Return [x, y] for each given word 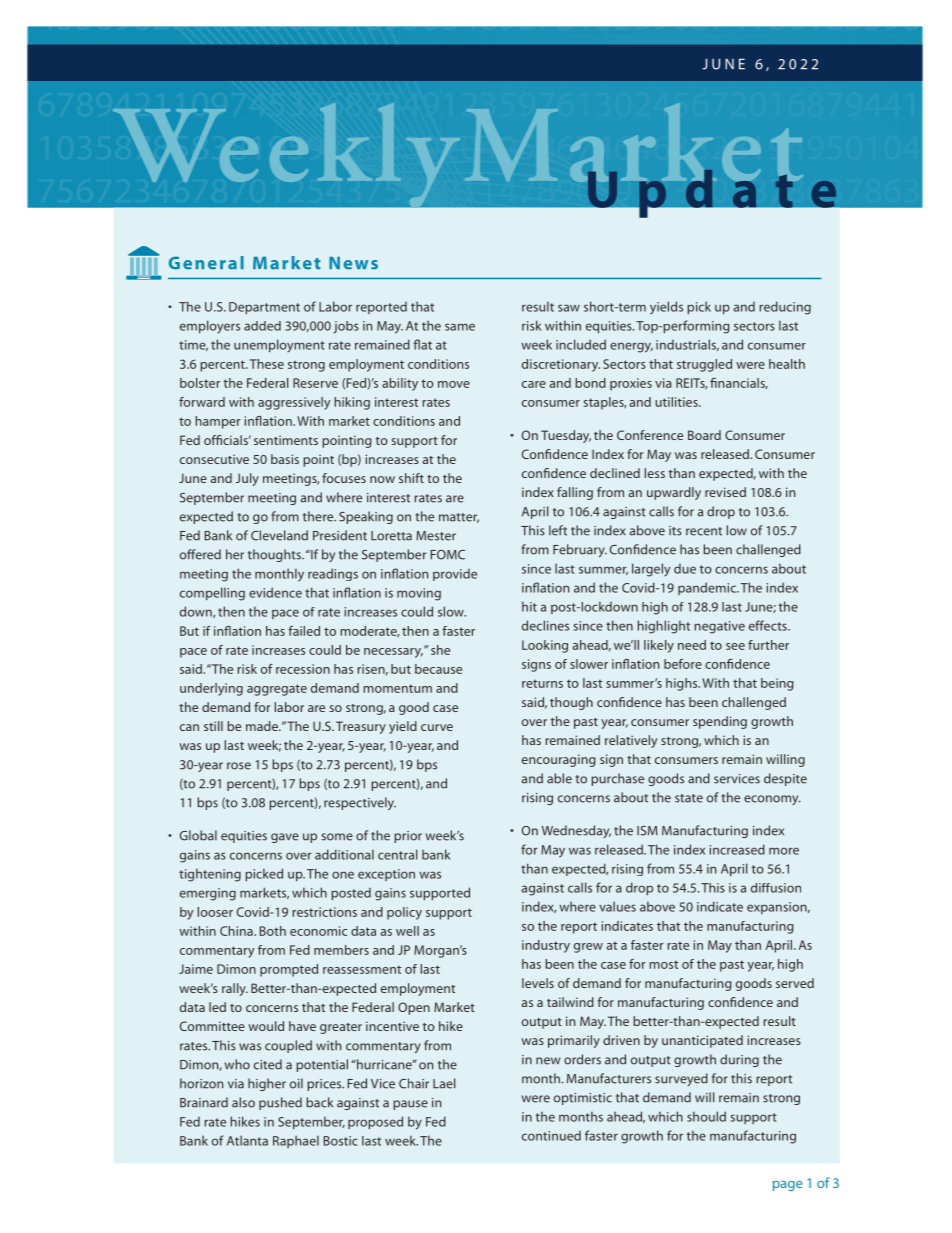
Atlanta [247, 1140]
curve [437, 727]
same [460, 327]
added [262, 326]
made [263, 726]
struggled [704, 365]
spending [720, 722]
